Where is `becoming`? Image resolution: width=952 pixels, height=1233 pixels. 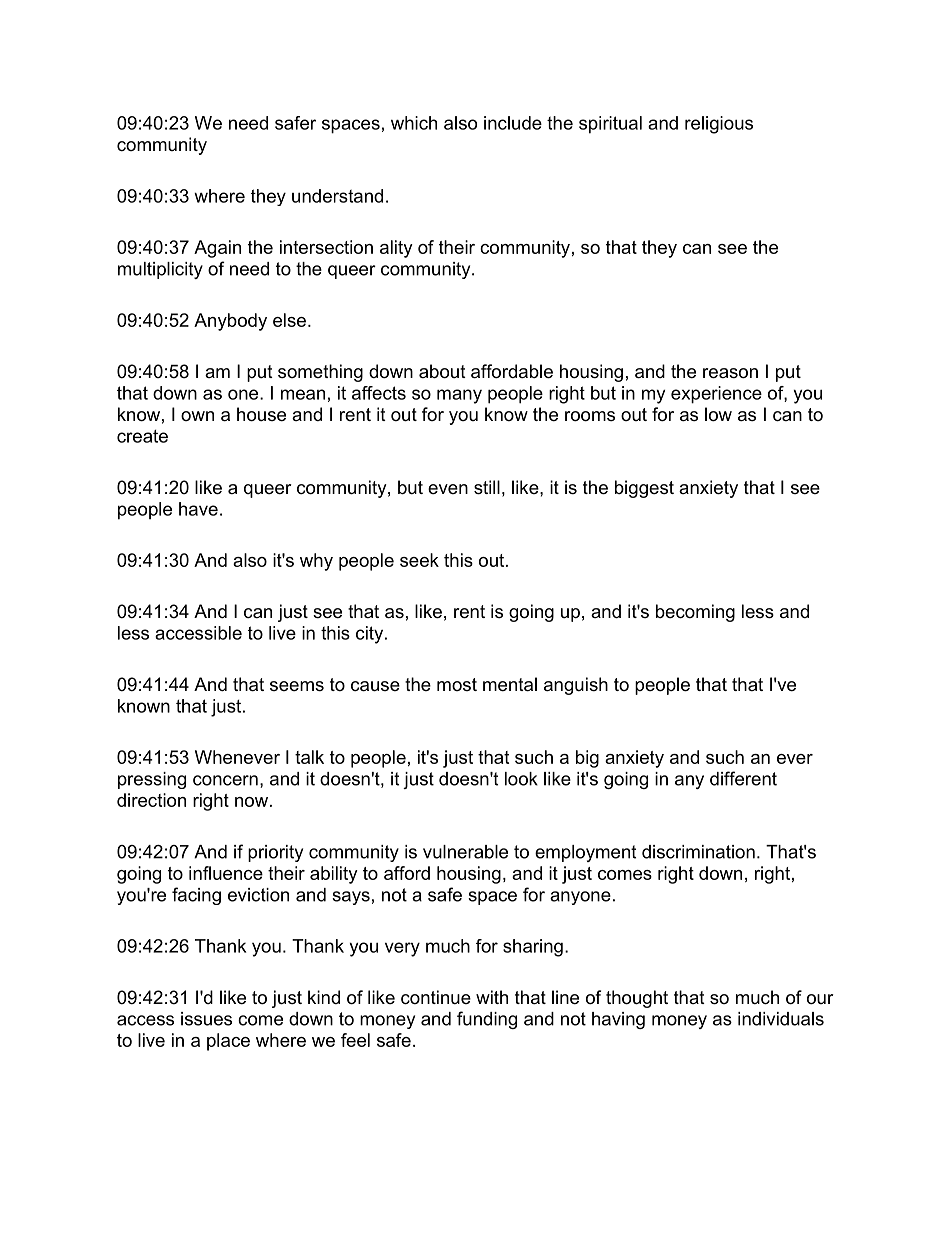 becoming is located at coordinates (695, 613).
